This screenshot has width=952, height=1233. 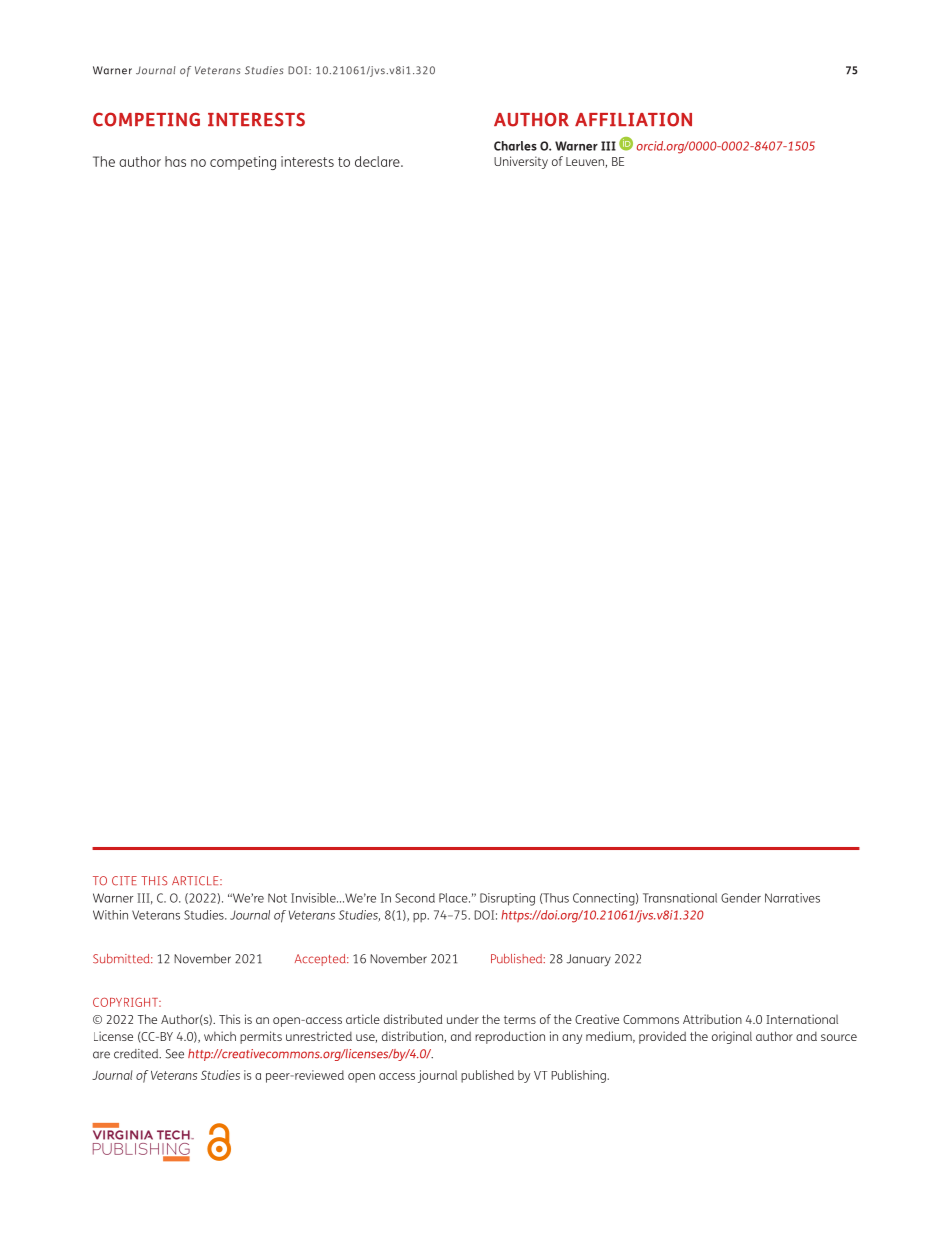 What do you see at coordinates (633, 119) in the screenshot?
I see `AFFILIATION` at bounding box center [633, 119].
